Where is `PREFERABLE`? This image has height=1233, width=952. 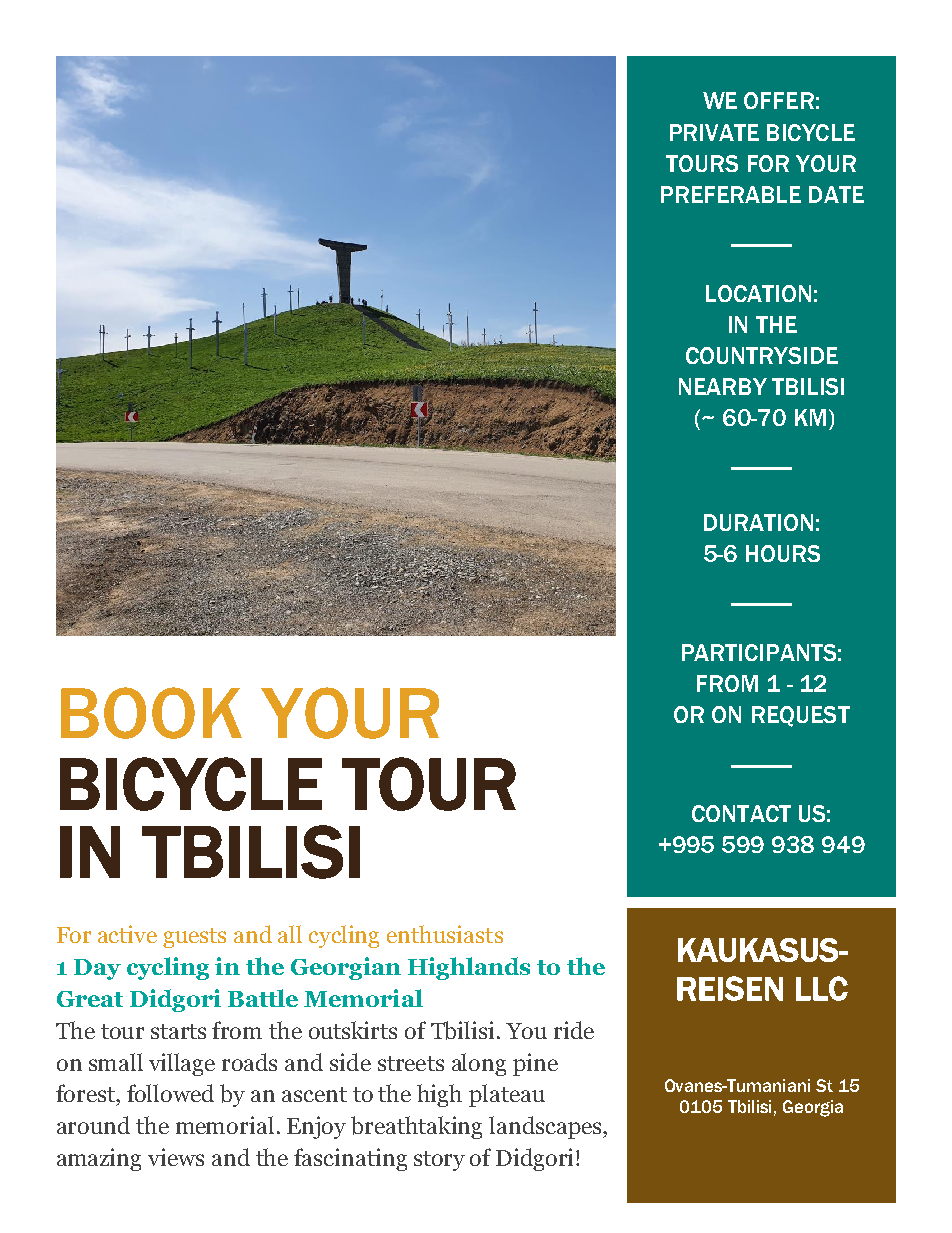
PREFERABLE is located at coordinates (731, 194).
